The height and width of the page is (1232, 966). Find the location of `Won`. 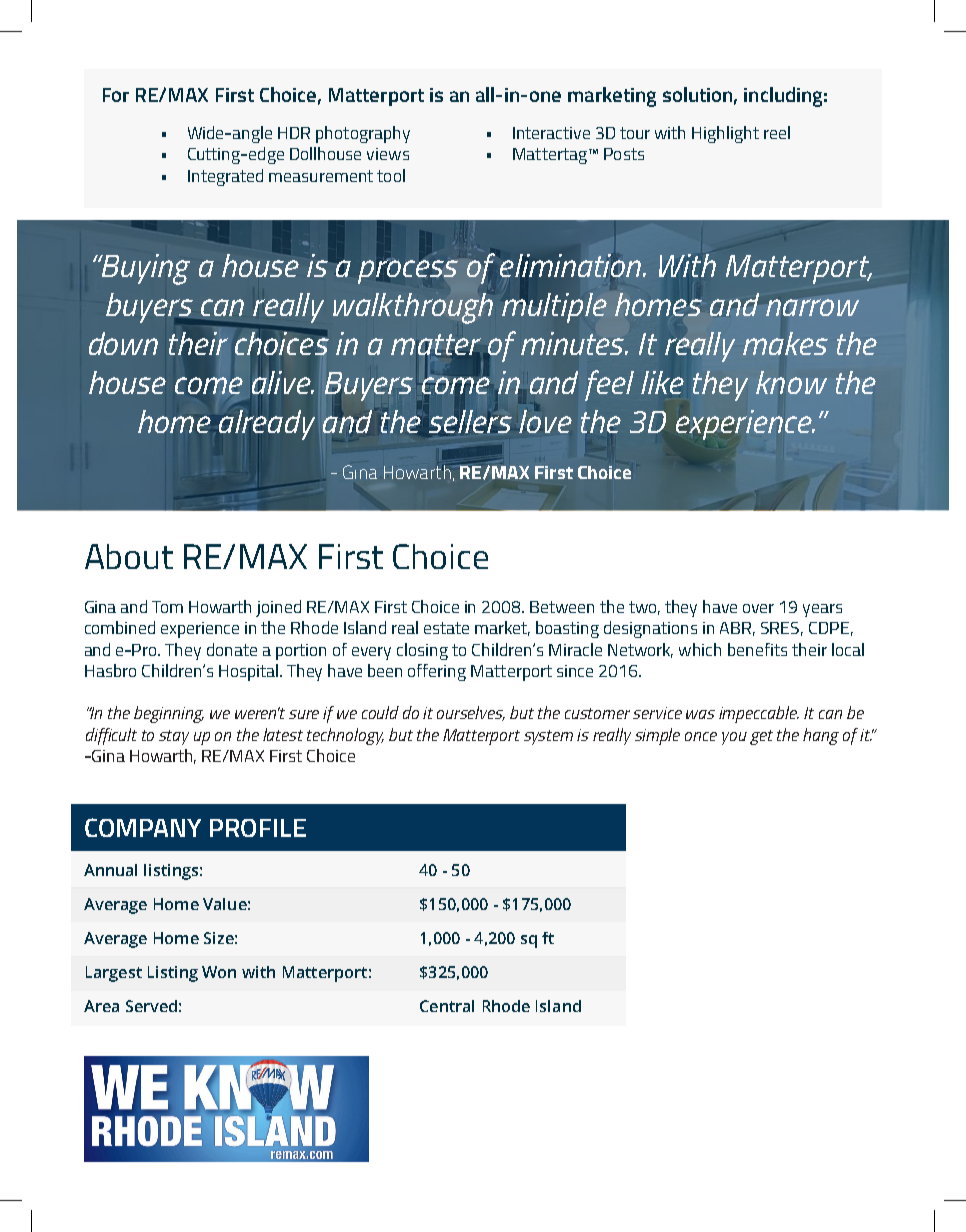

Won is located at coordinates (219, 972).
